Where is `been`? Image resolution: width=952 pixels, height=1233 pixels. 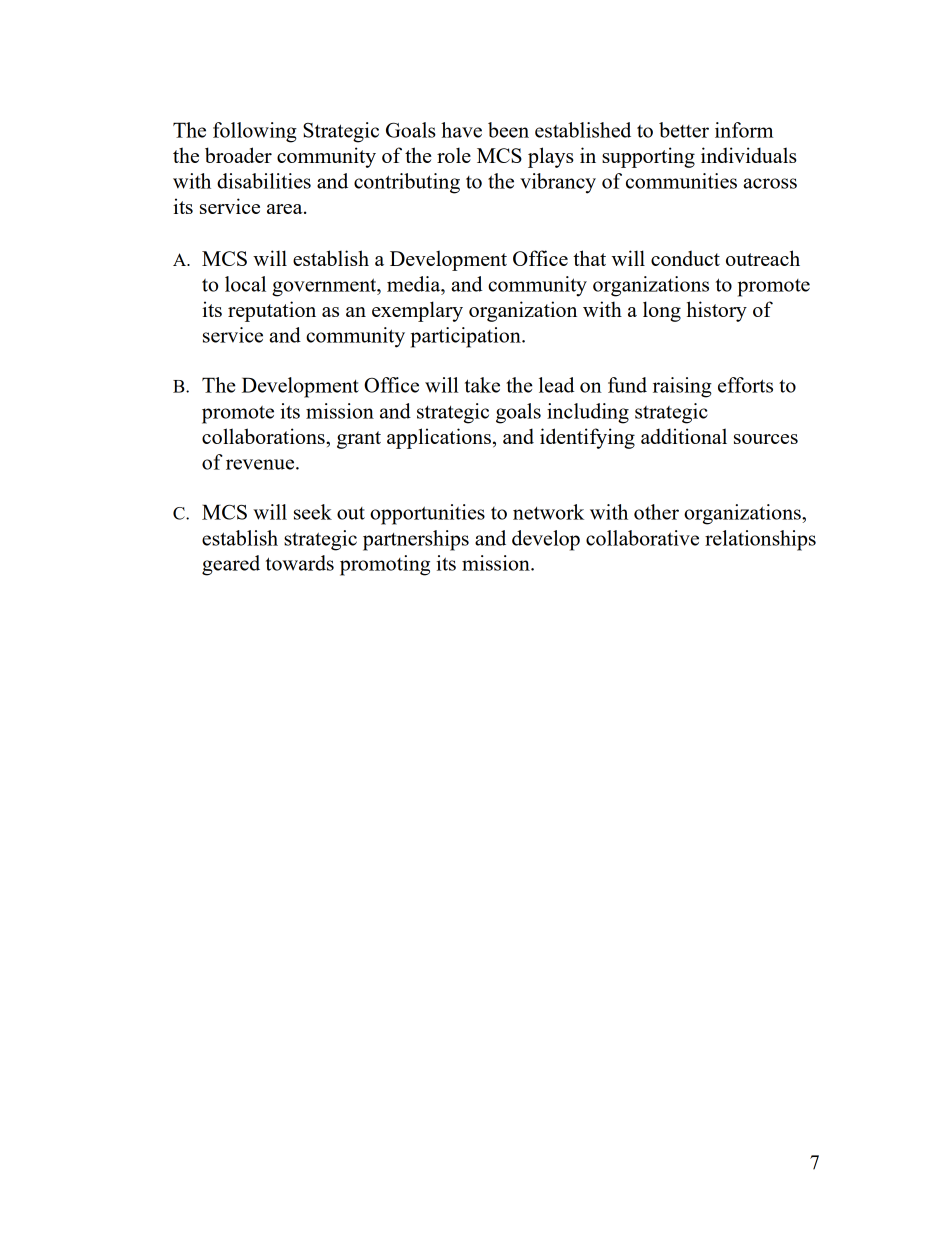 been is located at coordinates (508, 130).
